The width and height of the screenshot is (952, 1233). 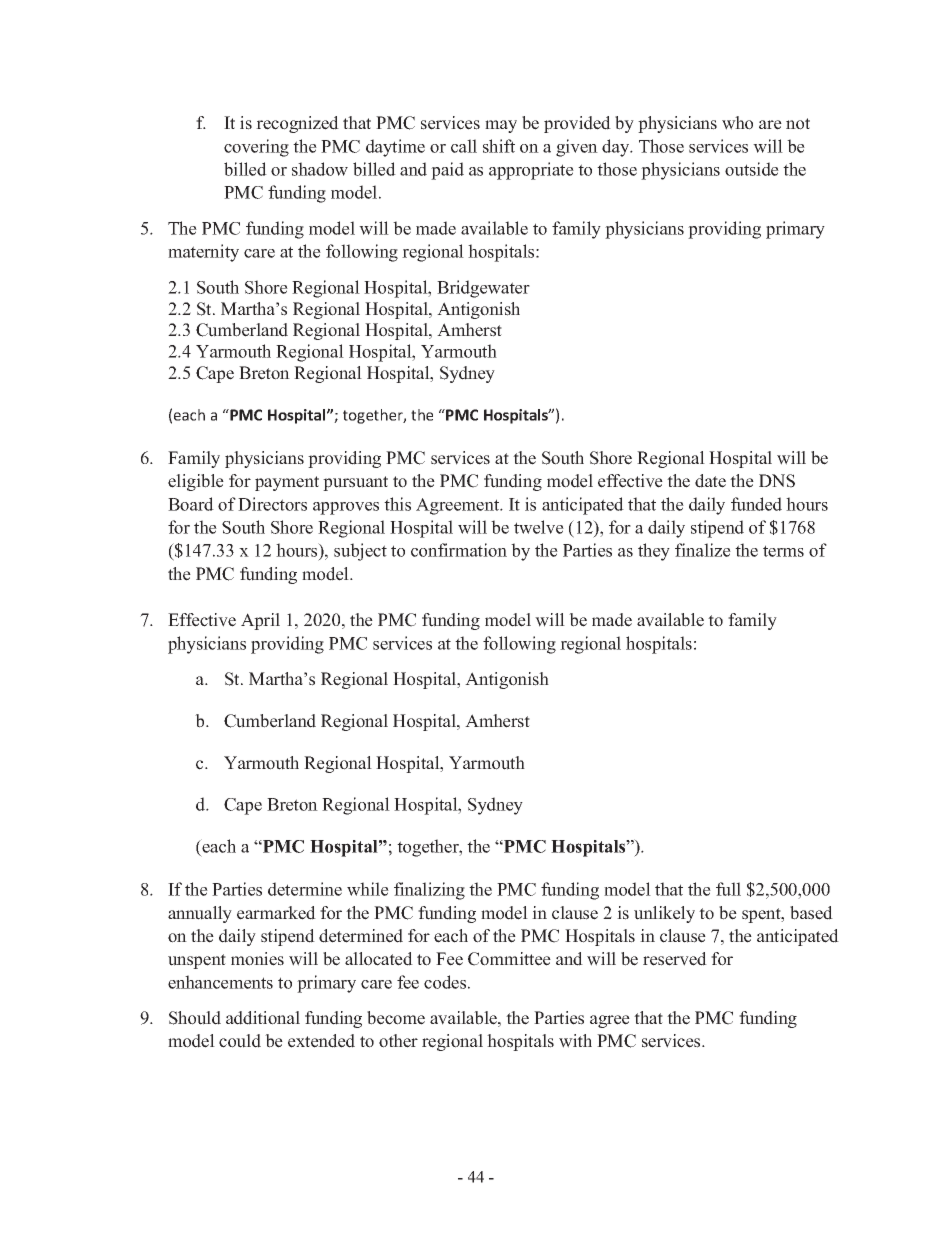 What do you see at coordinates (459, 550) in the screenshot?
I see `confirmation` at bounding box center [459, 550].
